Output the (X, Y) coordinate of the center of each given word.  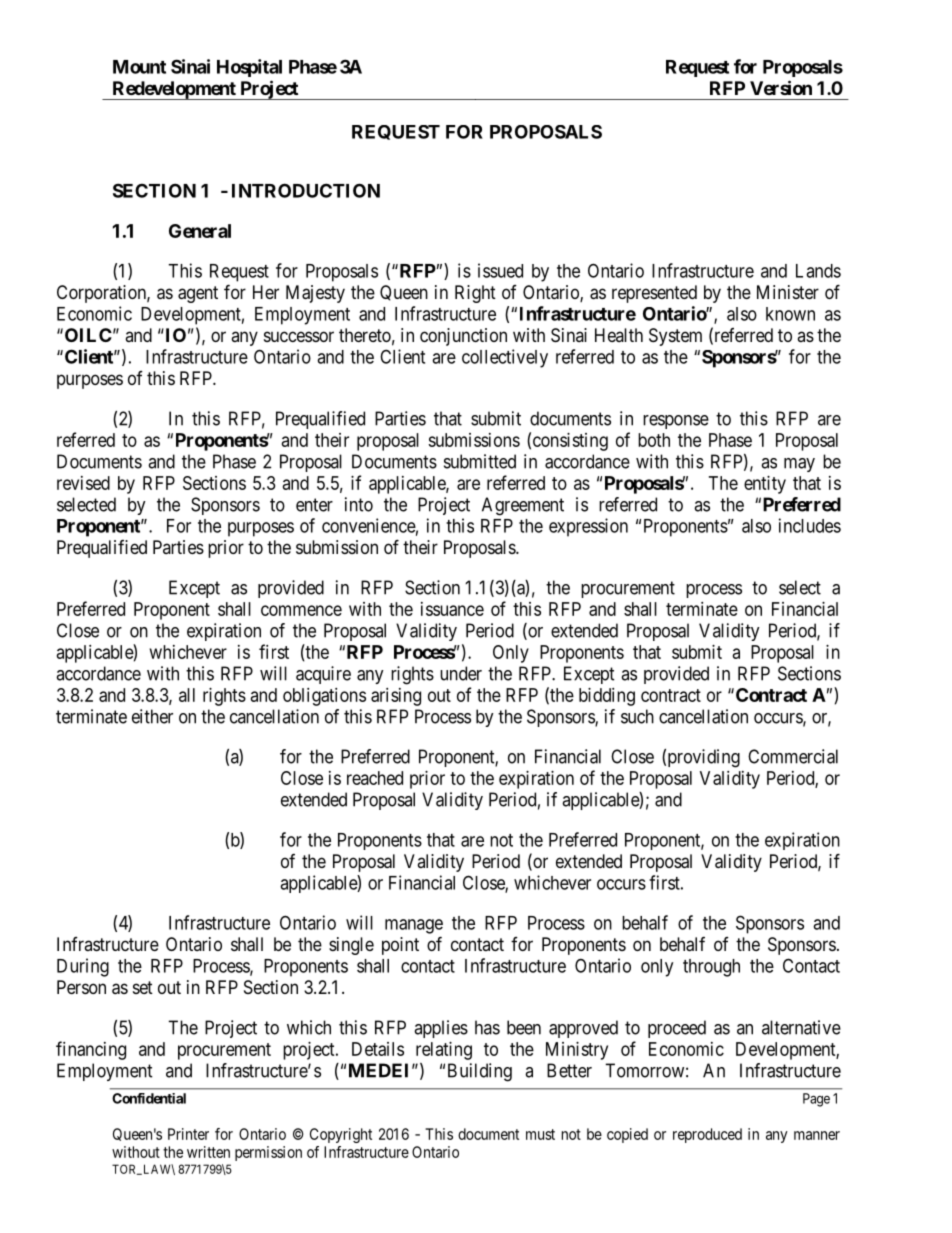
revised (83, 483)
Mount (139, 67)
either (152, 716)
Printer (188, 1134)
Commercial (793, 756)
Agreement (523, 506)
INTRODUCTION (306, 190)
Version (781, 87)
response (676, 422)
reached (375, 778)
